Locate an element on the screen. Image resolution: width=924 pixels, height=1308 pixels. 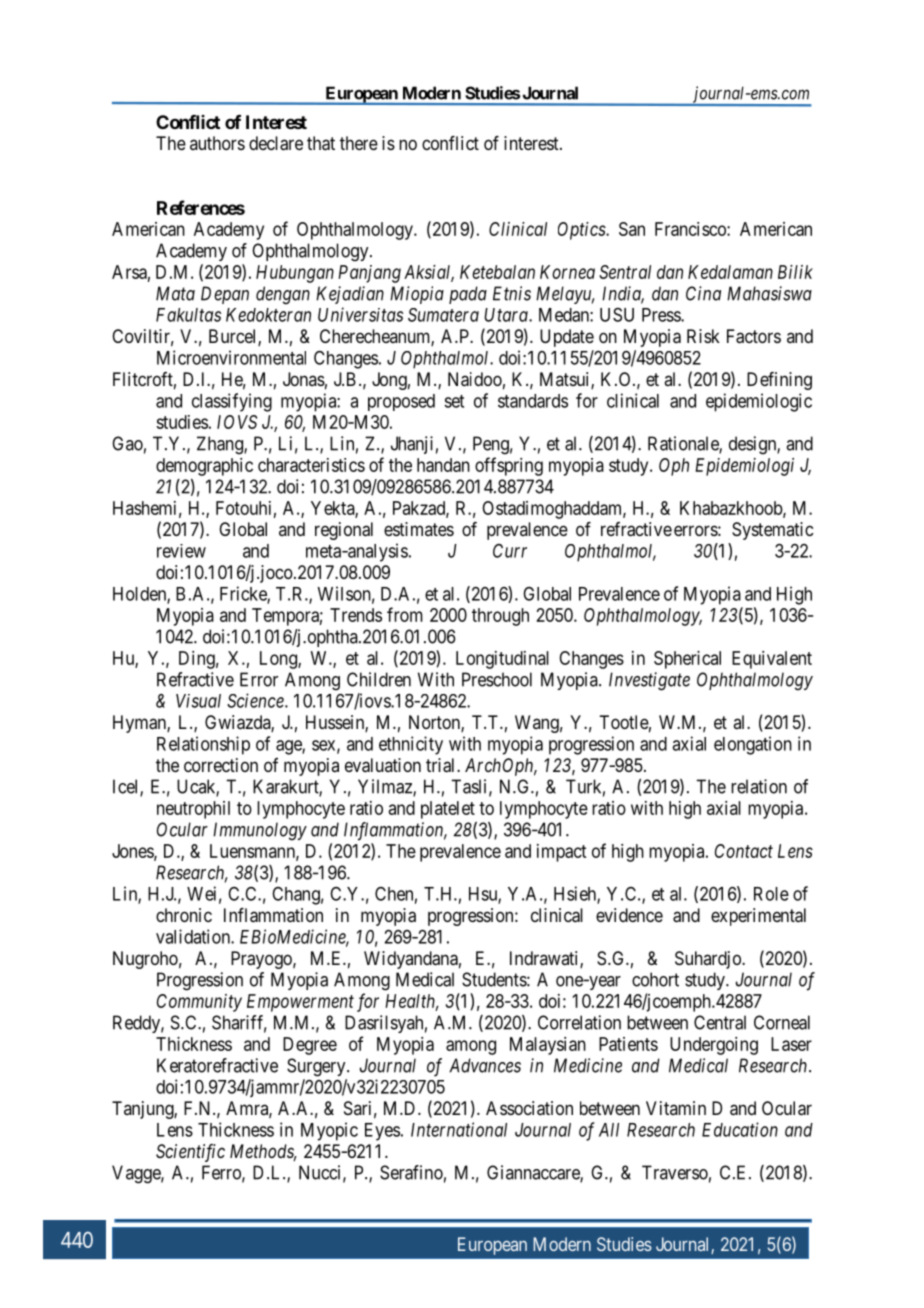
Immunology is located at coordinates (260, 831).
